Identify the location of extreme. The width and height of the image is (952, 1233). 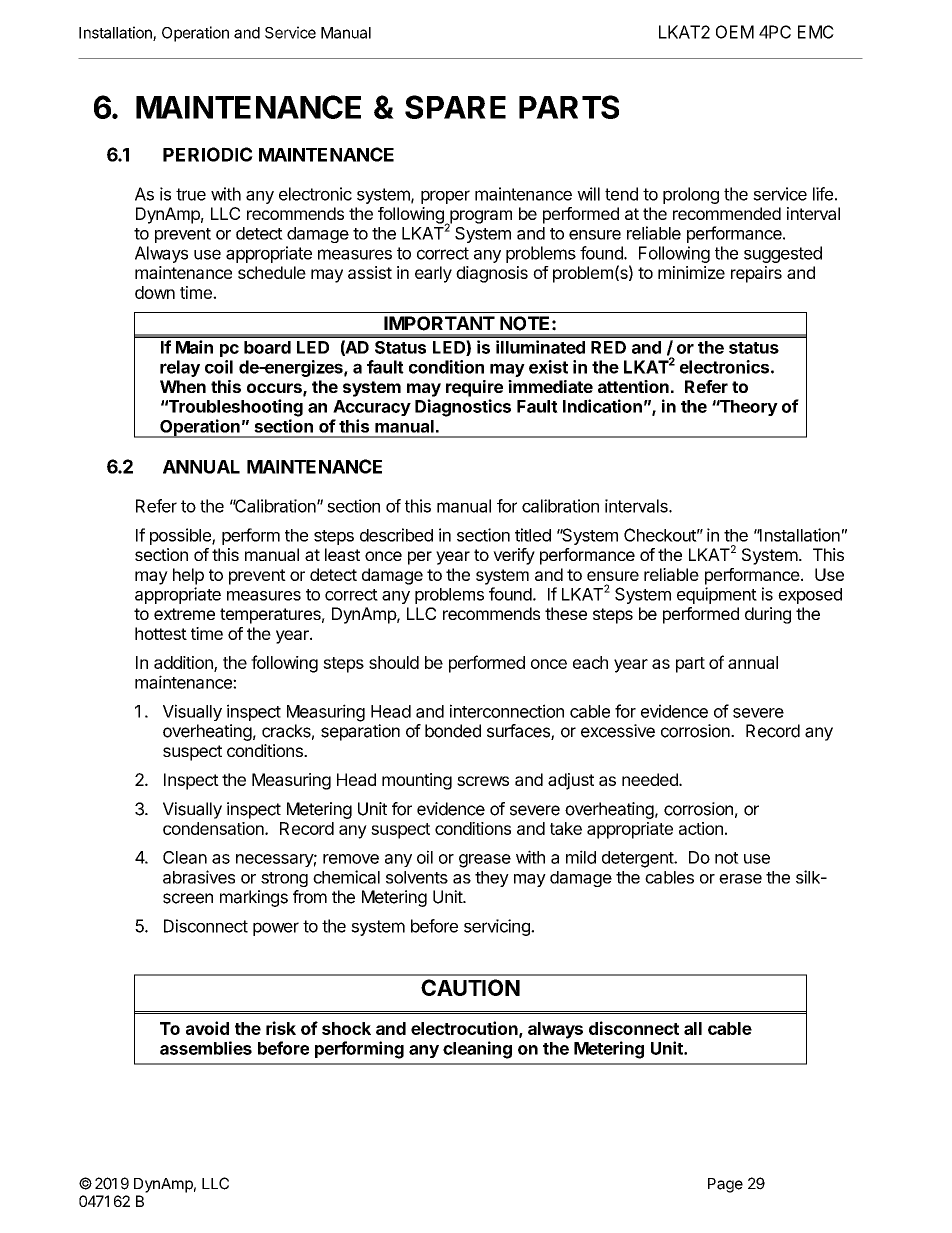
(184, 614).
